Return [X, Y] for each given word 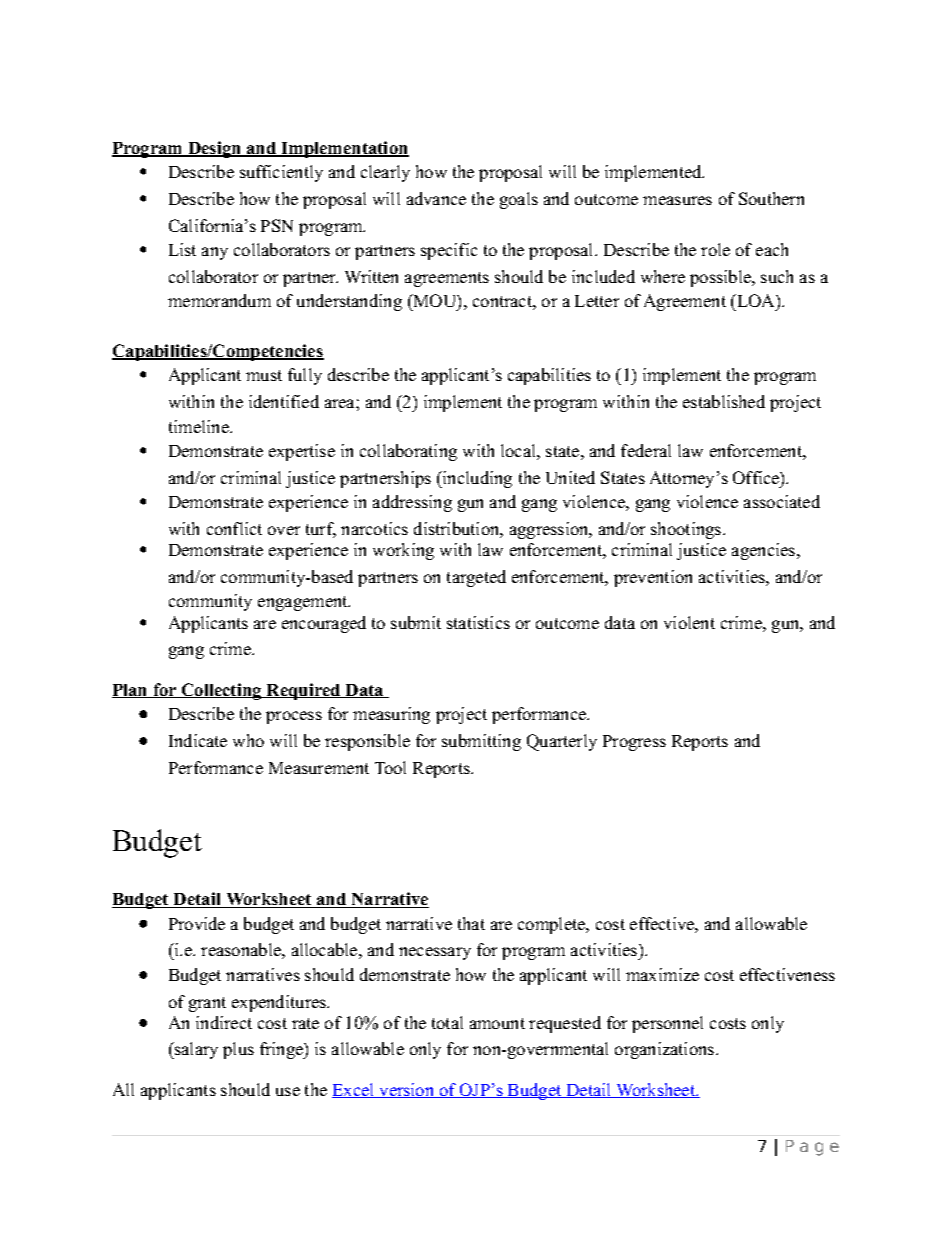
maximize [662, 974]
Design [215, 149]
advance [436, 198]
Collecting [222, 691]
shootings [687, 530]
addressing [412, 503]
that [471, 923]
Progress [634, 743]
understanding [349, 302]
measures [677, 200]
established [724, 401]
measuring [391, 715]
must [264, 375]
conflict [234, 528]
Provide [197, 923]
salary [195, 1050]
